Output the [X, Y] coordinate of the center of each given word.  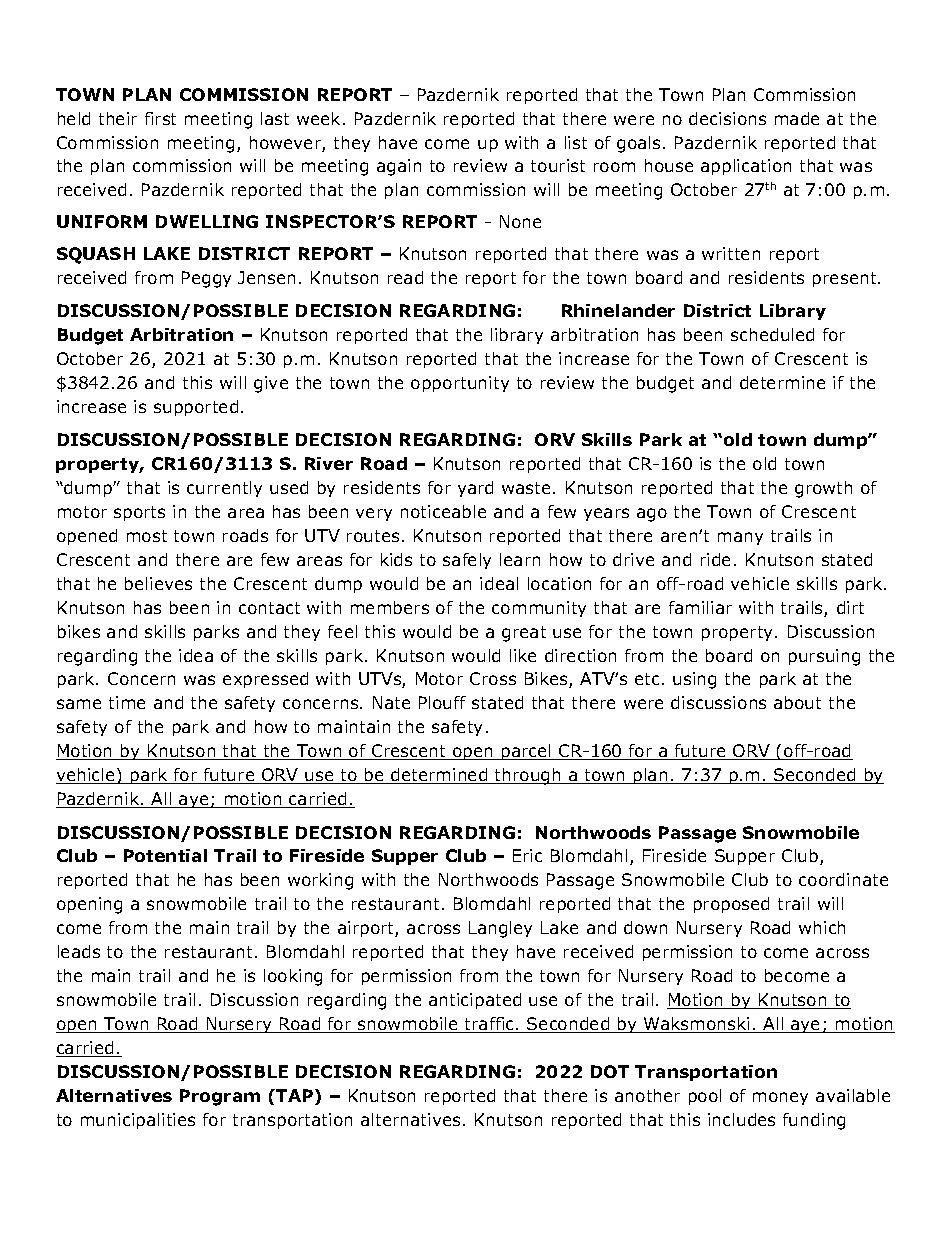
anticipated [475, 1001]
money [780, 1098]
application [746, 167]
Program [220, 1097]
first [160, 118]
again [399, 167]
